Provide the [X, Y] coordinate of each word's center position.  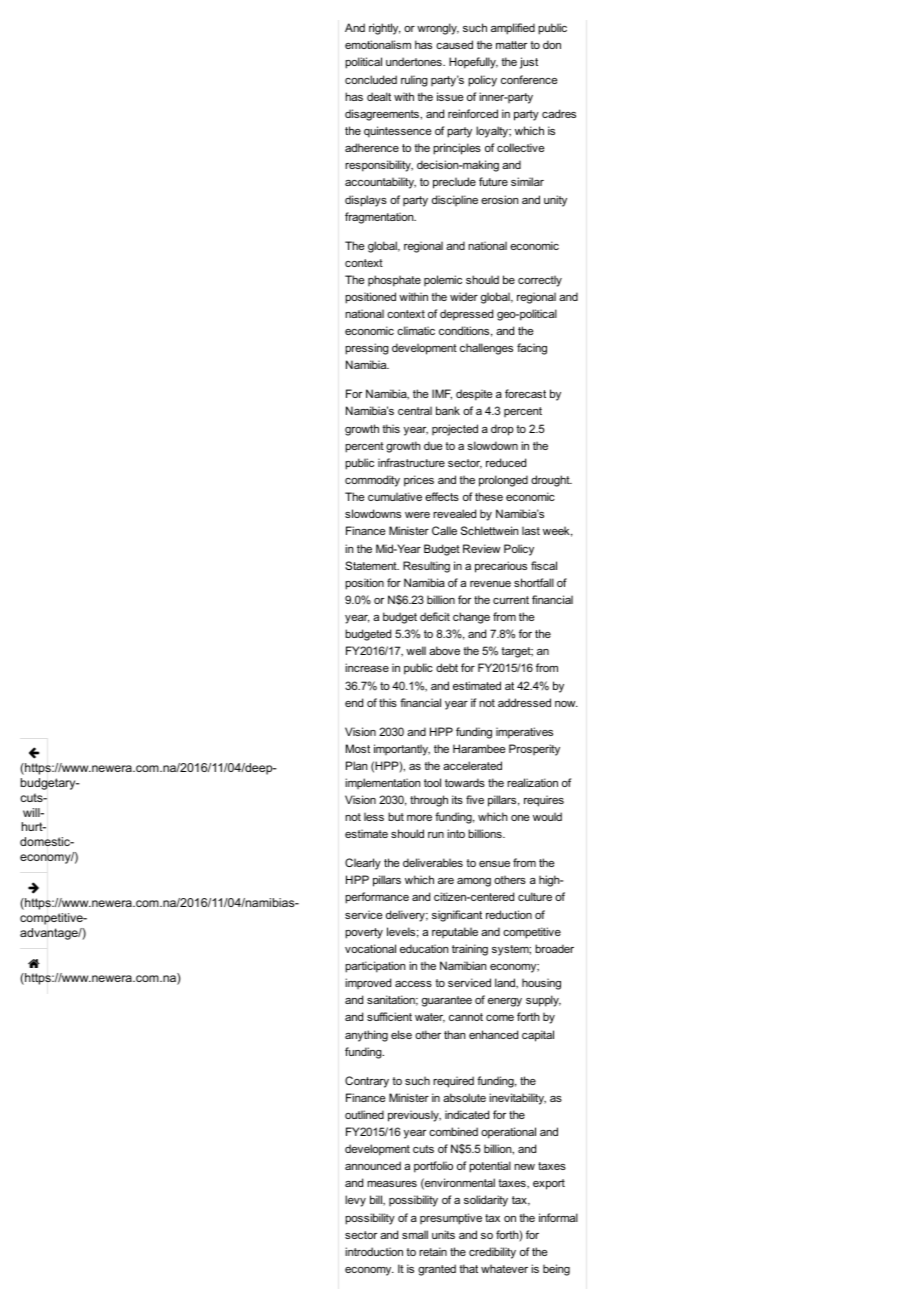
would [547, 816]
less [374, 816]
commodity [372, 481]
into [456, 833]
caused [454, 44]
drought [551, 481]
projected [455, 430]
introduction [374, 1251]
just [529, 63]
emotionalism [378, 44]
